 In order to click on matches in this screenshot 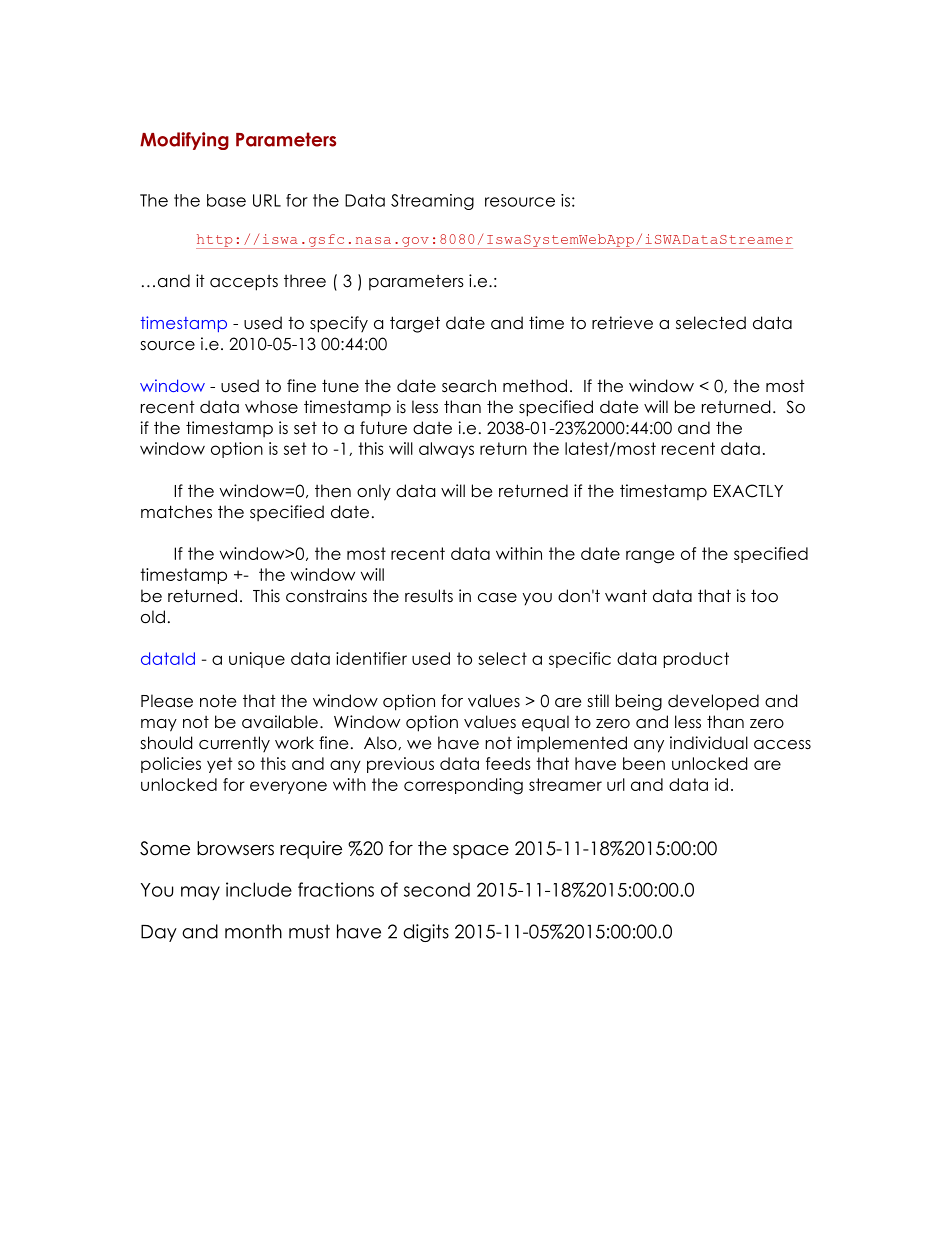, I will do `click(176, 512)`.
